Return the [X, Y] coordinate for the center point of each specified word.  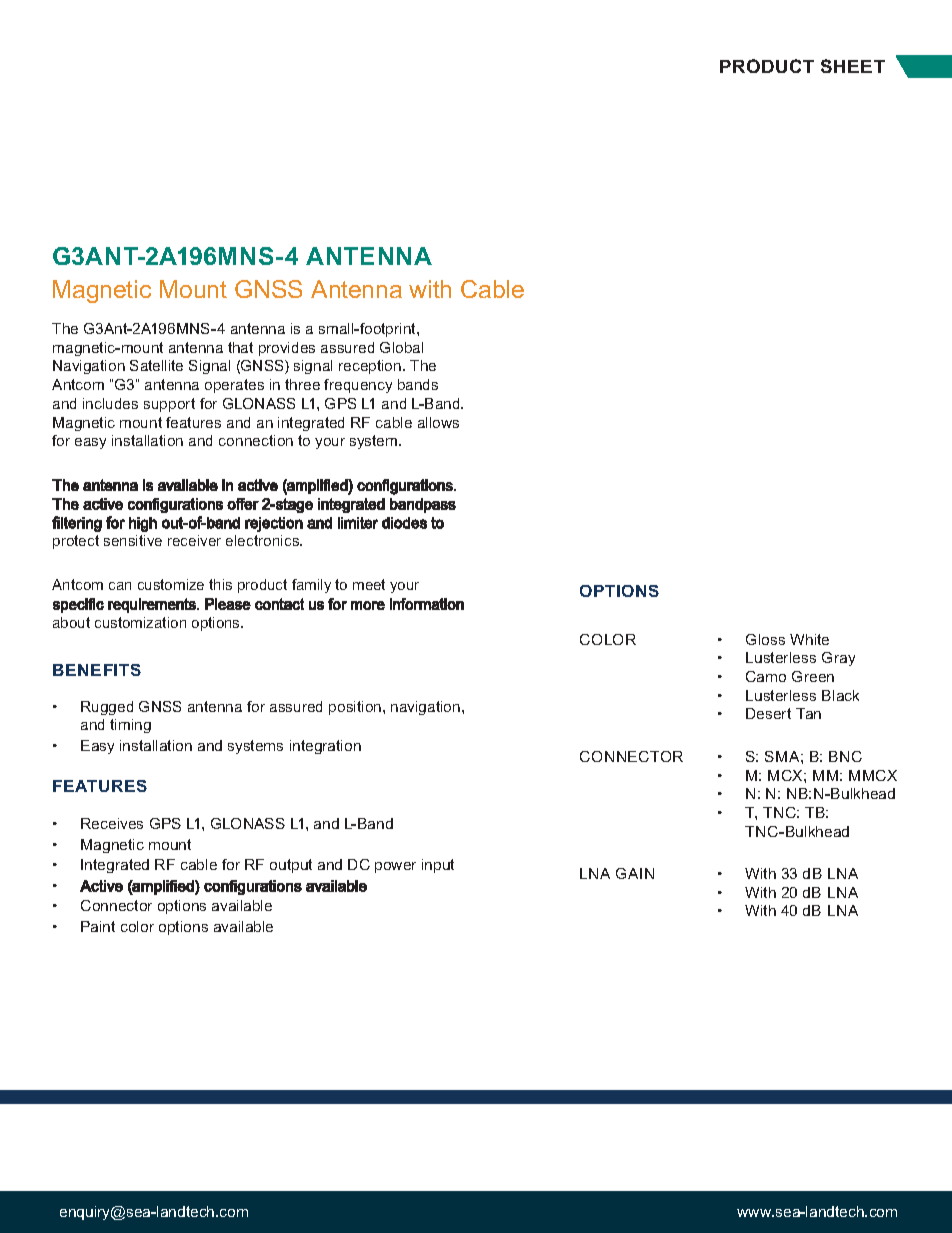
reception [371, 367]
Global [401, 347]
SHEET [853, 66]
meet [369, 584]
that [240, 347]
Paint [98, 926]
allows [438, 422]
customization [140, 622]
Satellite [156, 365]
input [438, 866]
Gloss [765, 639]
